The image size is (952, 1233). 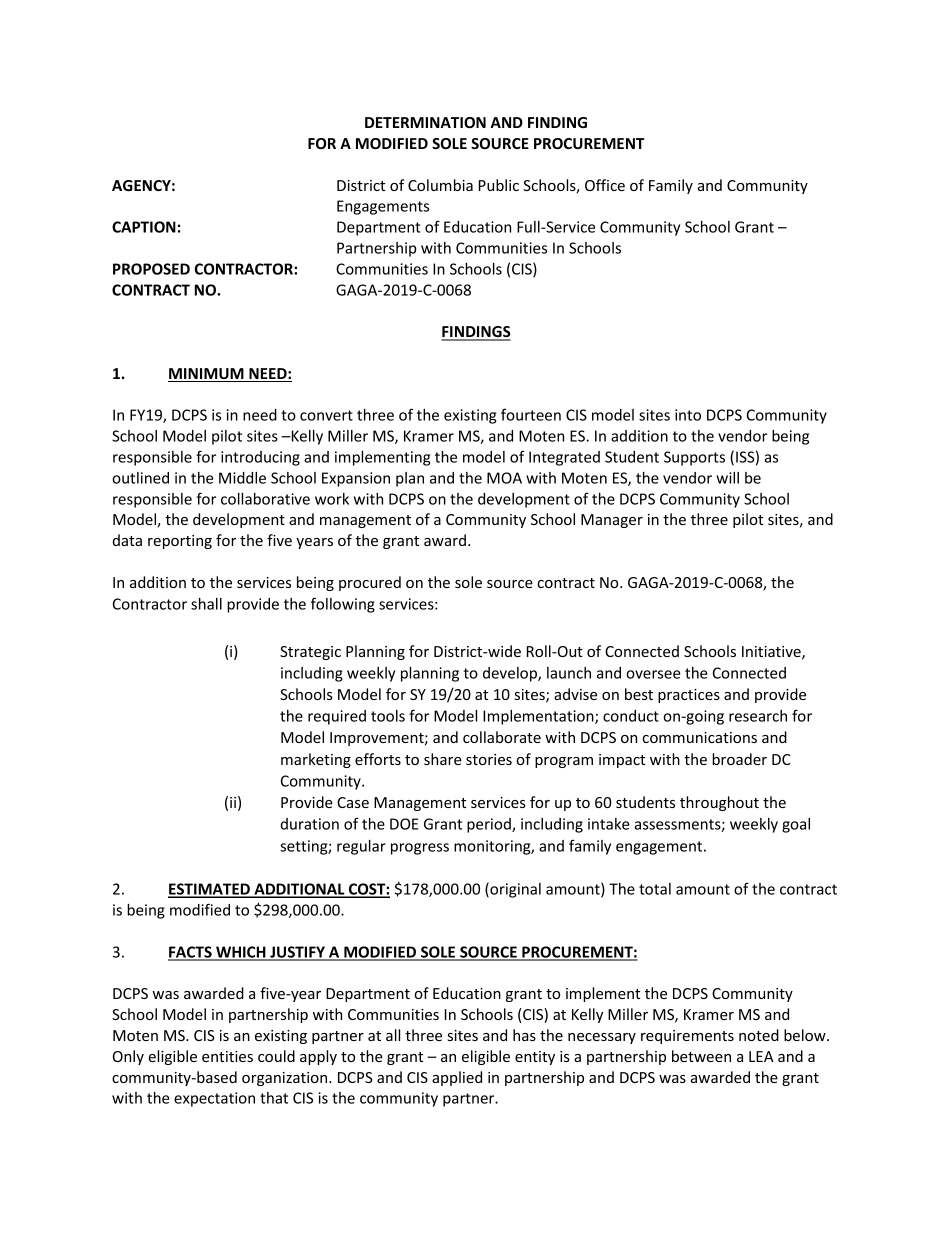 I want to click on CAPTION, so click(x=144, y=227).
